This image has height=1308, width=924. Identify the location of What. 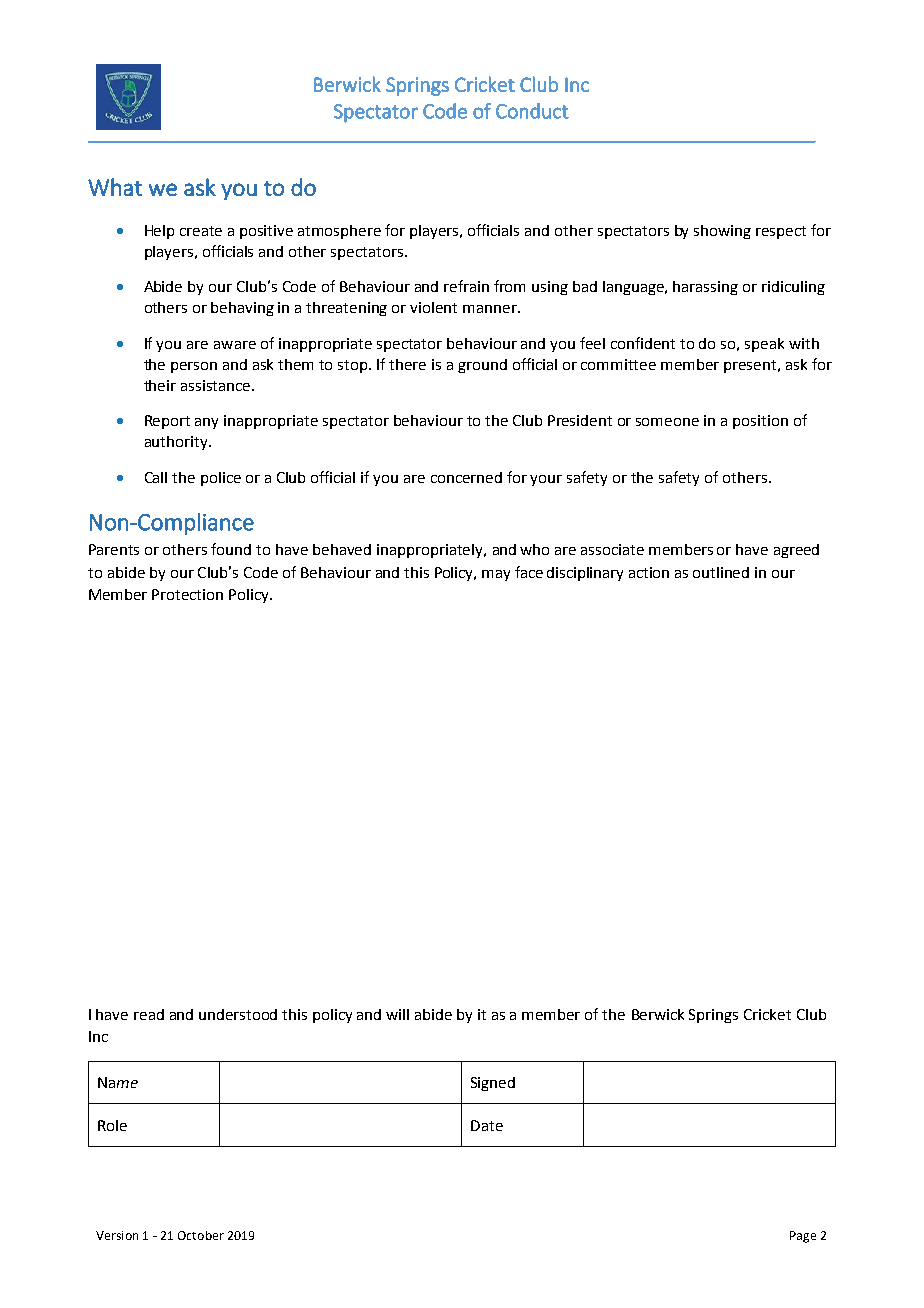
(115, 187).
